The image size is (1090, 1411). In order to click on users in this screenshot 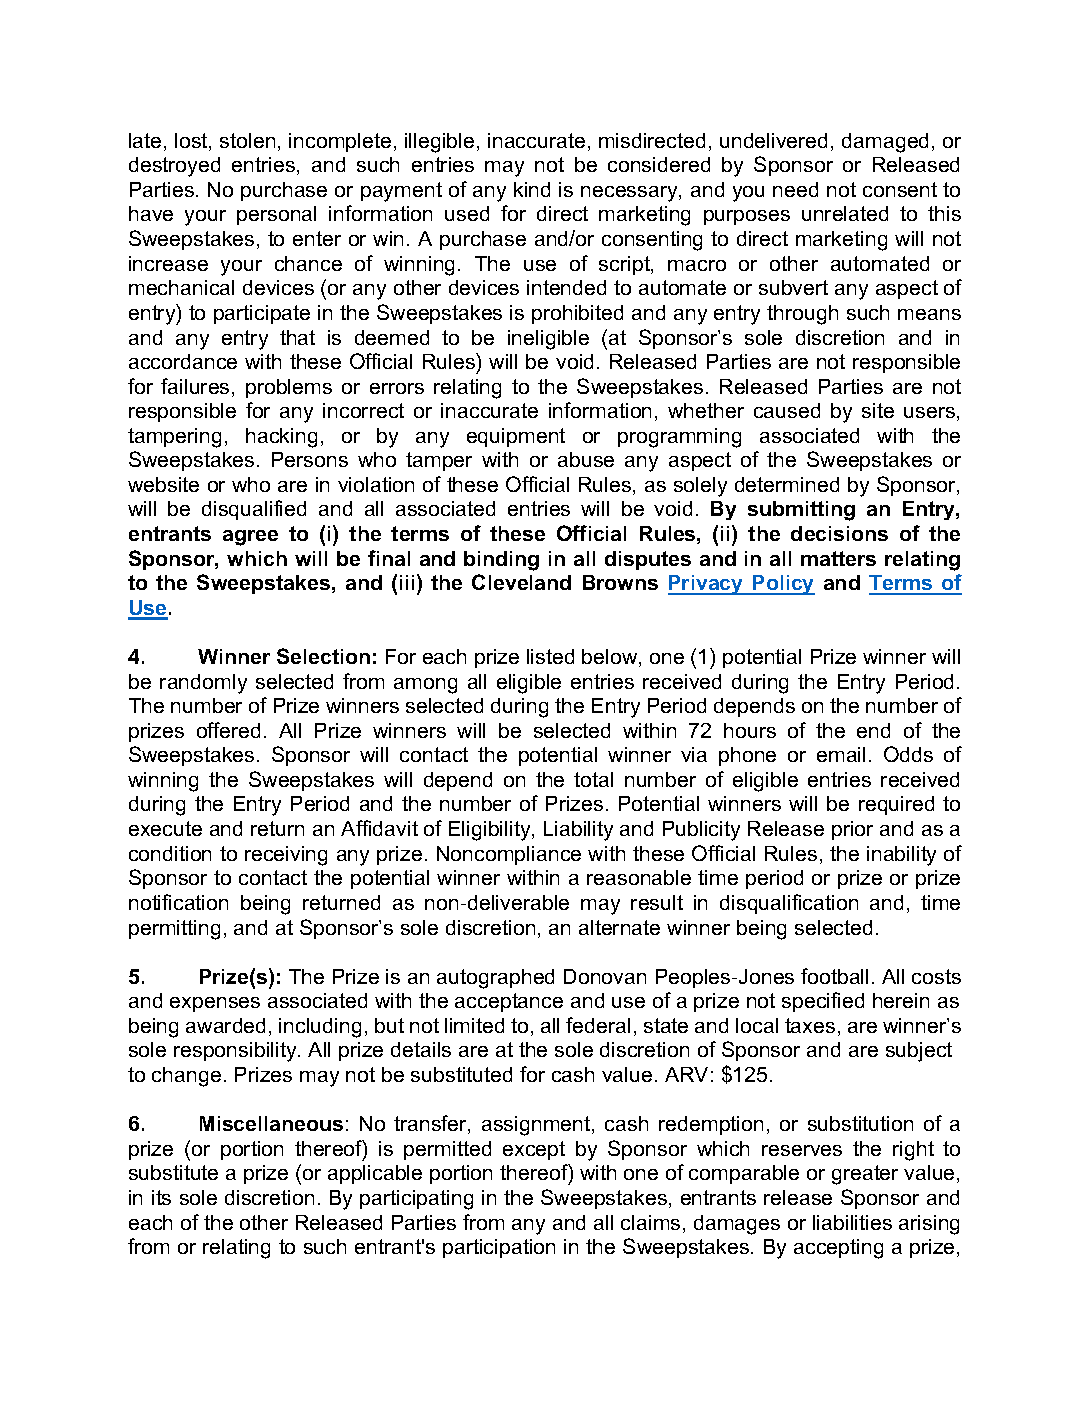, I will do `click(929, 412)`.
